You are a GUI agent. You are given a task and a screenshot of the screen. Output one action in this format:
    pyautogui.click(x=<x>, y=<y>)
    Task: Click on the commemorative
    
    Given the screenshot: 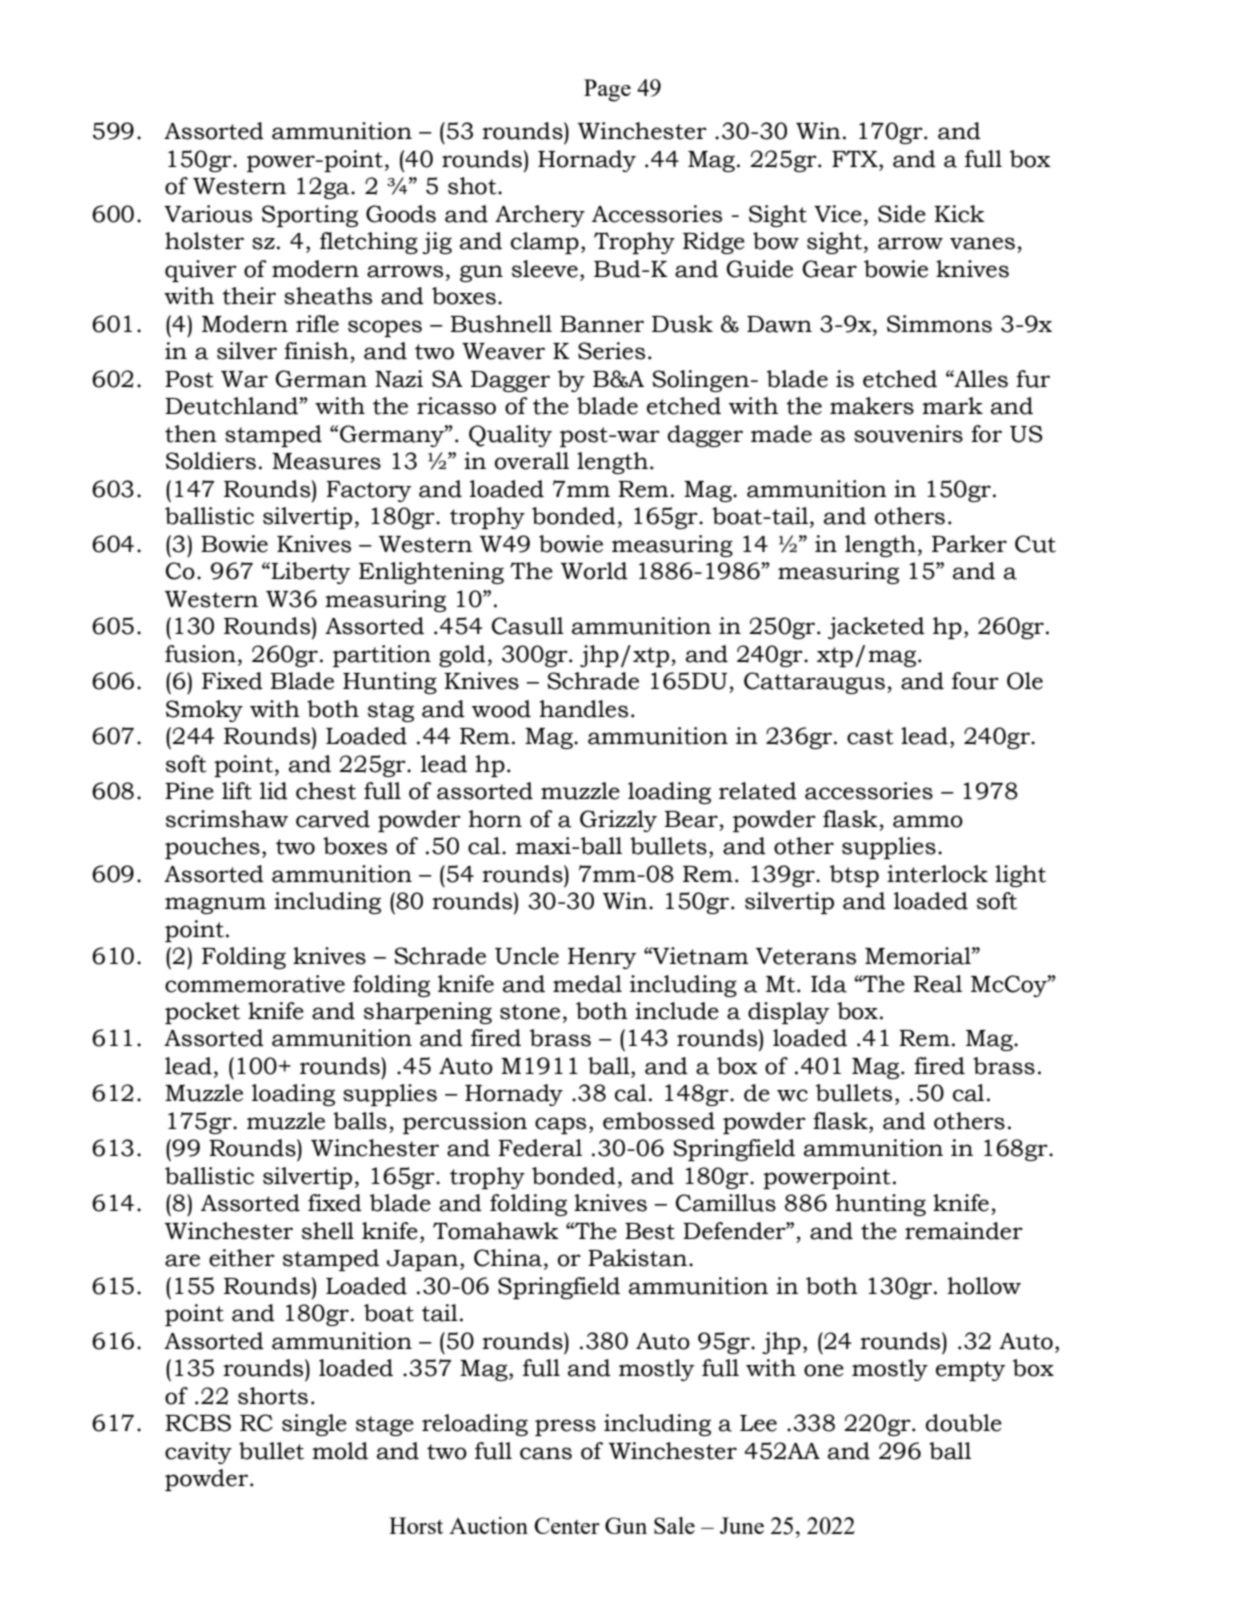 What is the action you would take?
    pyautogui.click(x=255, y=984)
